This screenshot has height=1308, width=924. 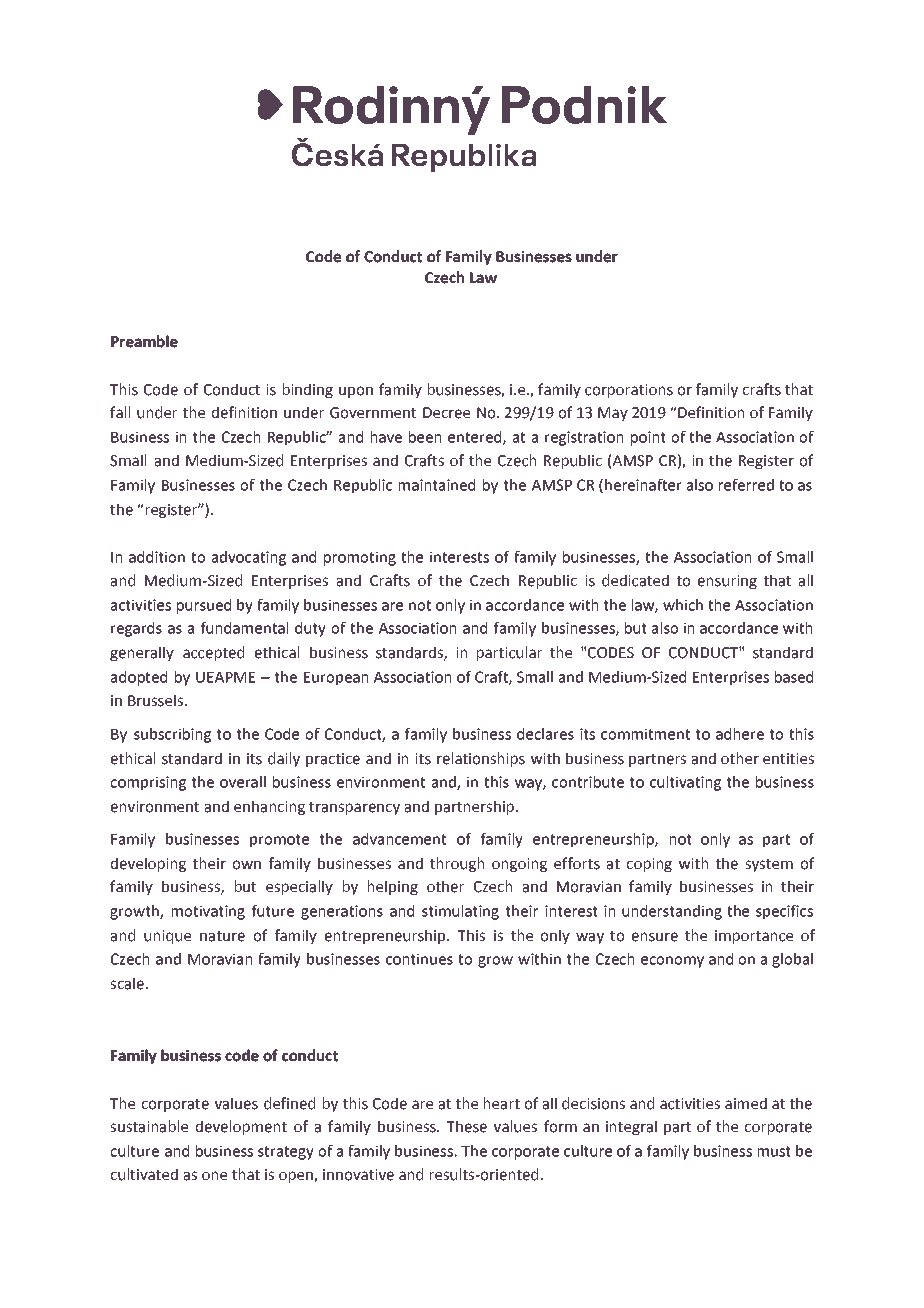 What do you see at coordinates (446, 413) in the screenshot?
I see `Decree` at bounding box center [446, 413].
